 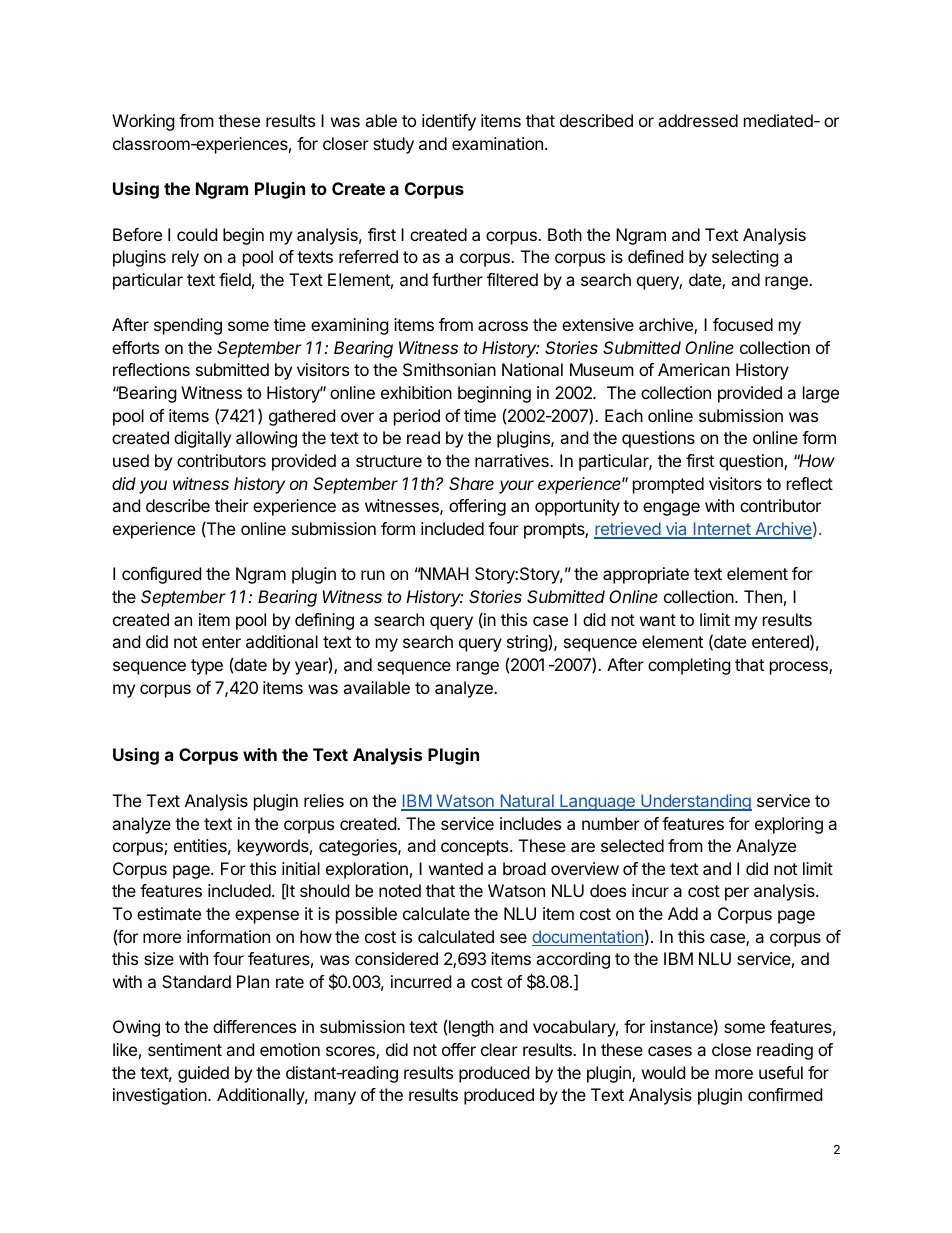 What do you see at coordinates (497, 143) in the image?
I see `examination` at bounding box center [497, 143].
